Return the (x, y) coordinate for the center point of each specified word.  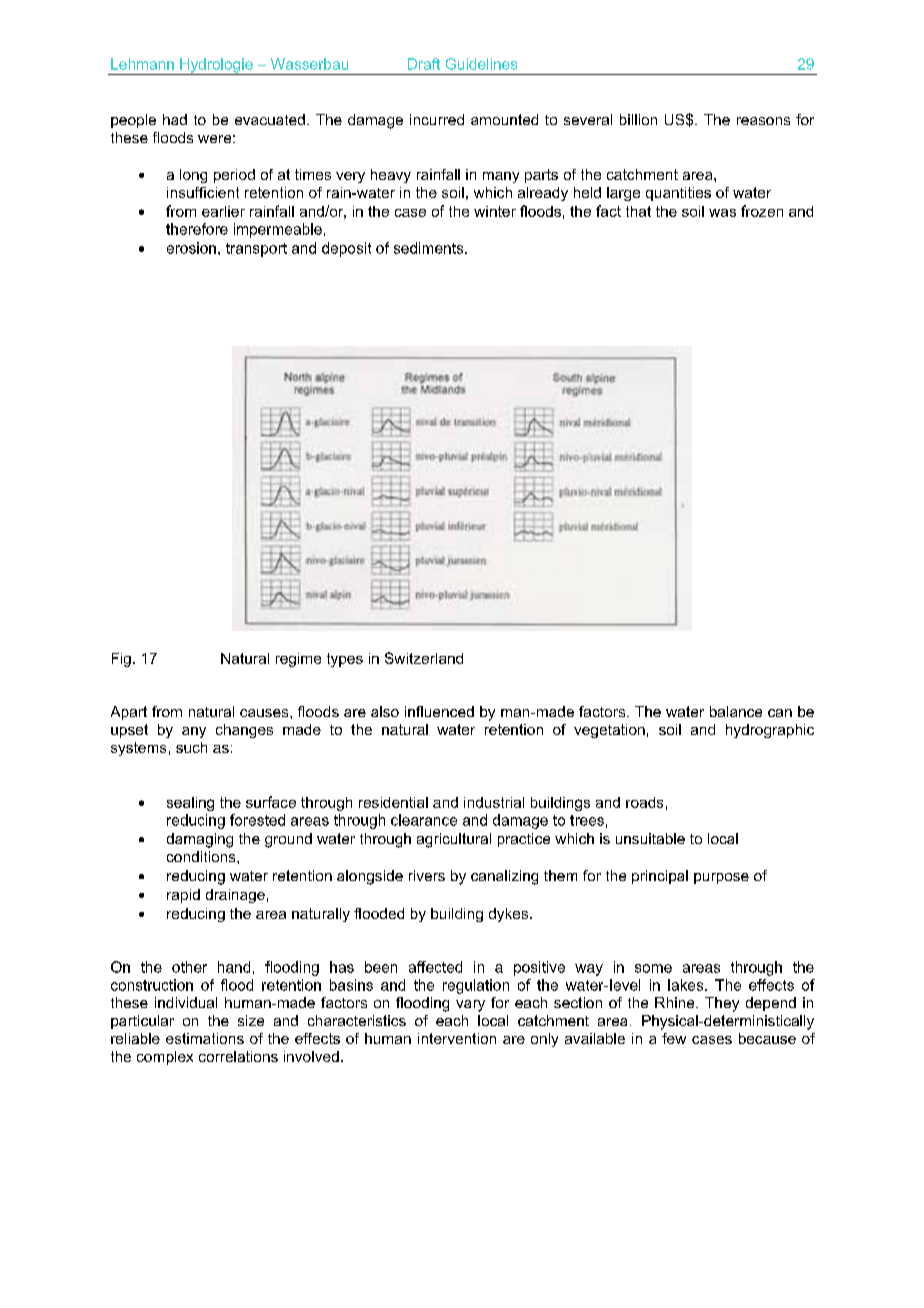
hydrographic (770, 731)
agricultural (454, 840)
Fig (121, 660)
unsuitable (650, 838)
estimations (205, 1038)
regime (298, 660)
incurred (437, 119)
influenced (439, 711)
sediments (430, 248)
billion (638, 119)
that (638, 211)
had (175, 119)
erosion (191, 248)
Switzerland (424, 658)
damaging (200, 840)
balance (736, 711)
